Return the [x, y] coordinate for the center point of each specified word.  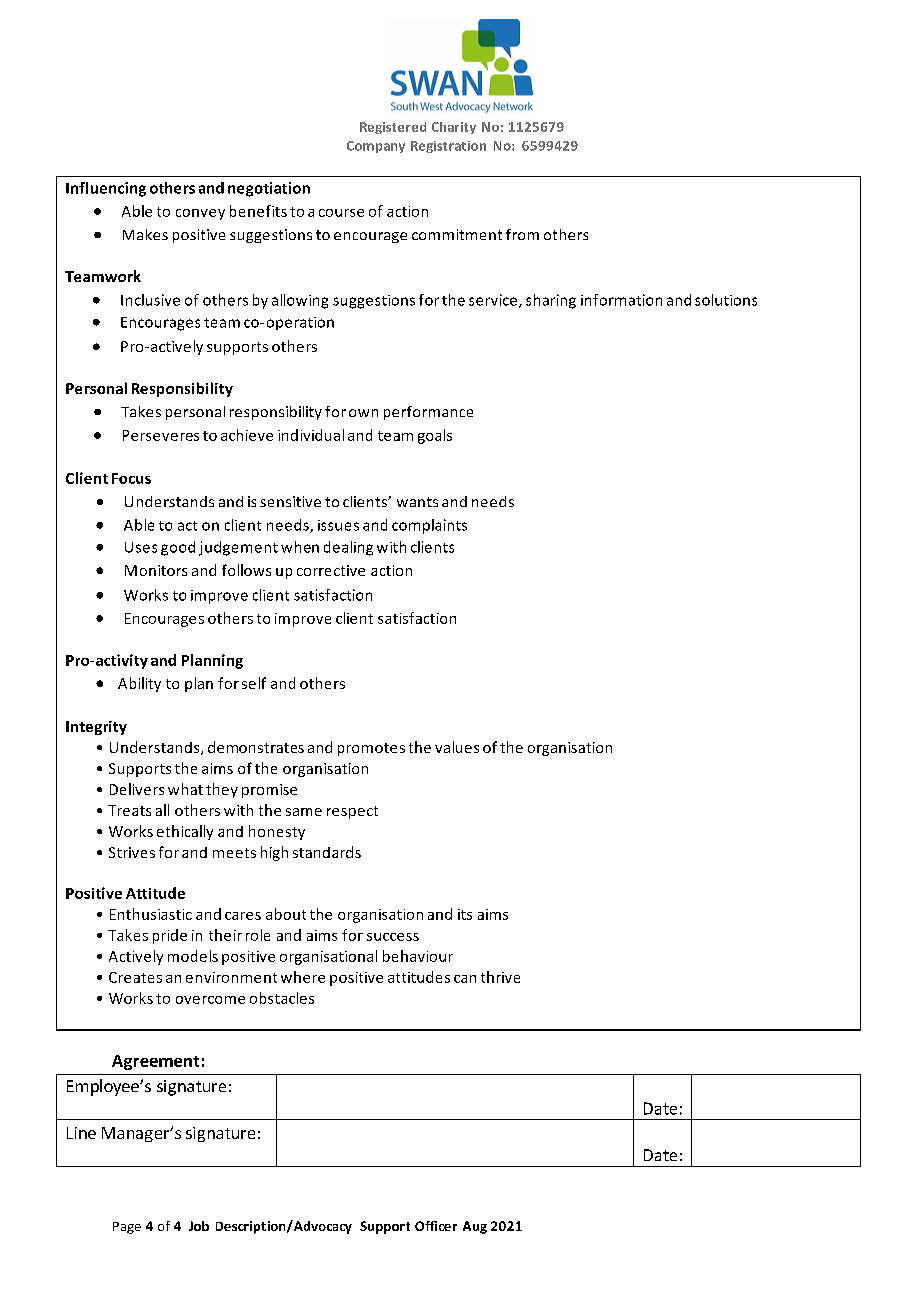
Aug [475, 1227]
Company [376, 147]
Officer [436, 1226]
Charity [454, 128]
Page [127, 1228]
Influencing [106, 189]
